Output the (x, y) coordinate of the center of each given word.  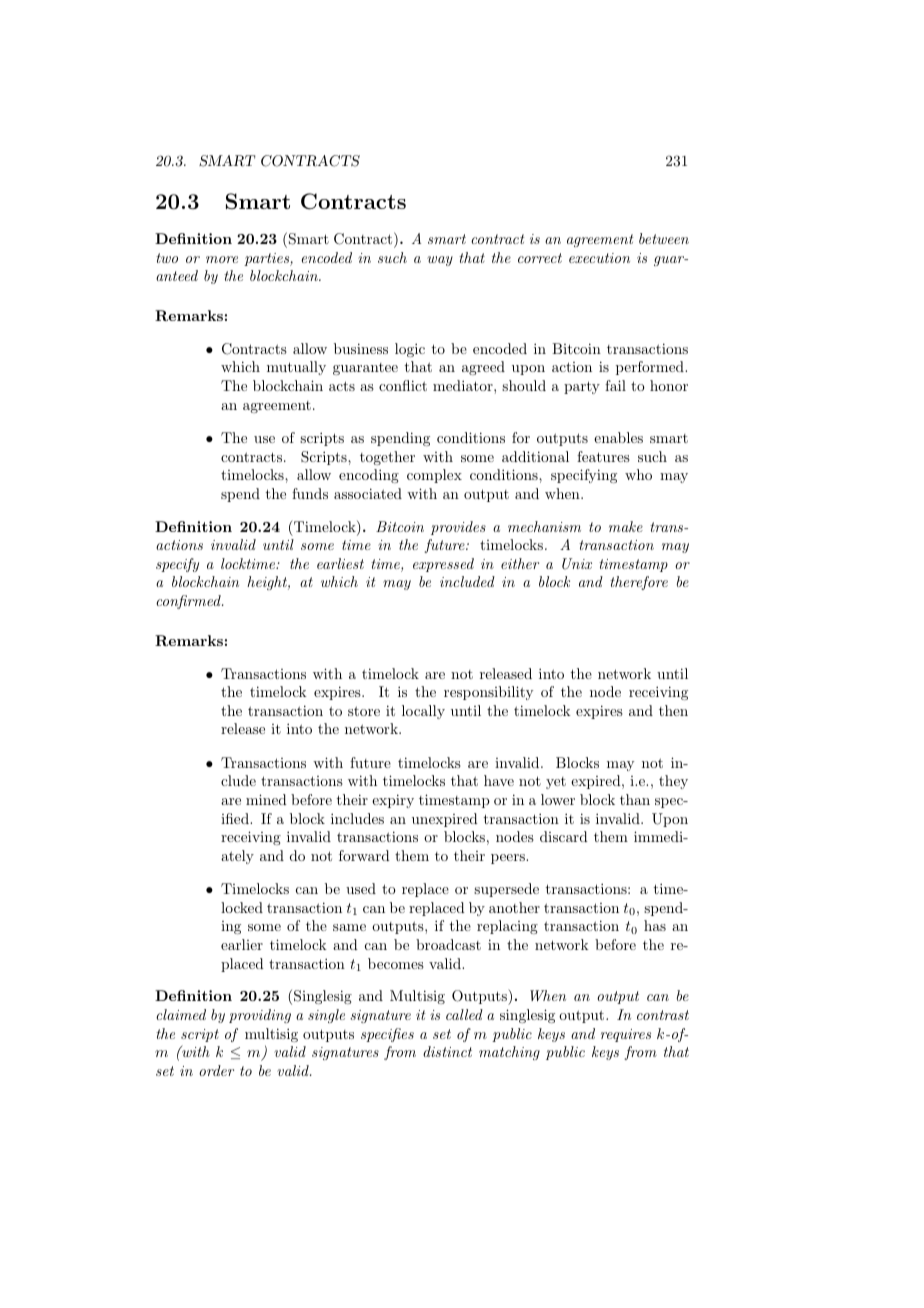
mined (266, 799)
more (222, 259)
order (216, 1070)
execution (599, 258)
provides (458, 528)
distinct (447, 1051)
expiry (393, 801)
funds (310, 493)
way (440, 261)
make (626, 526)
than (635, 799)
